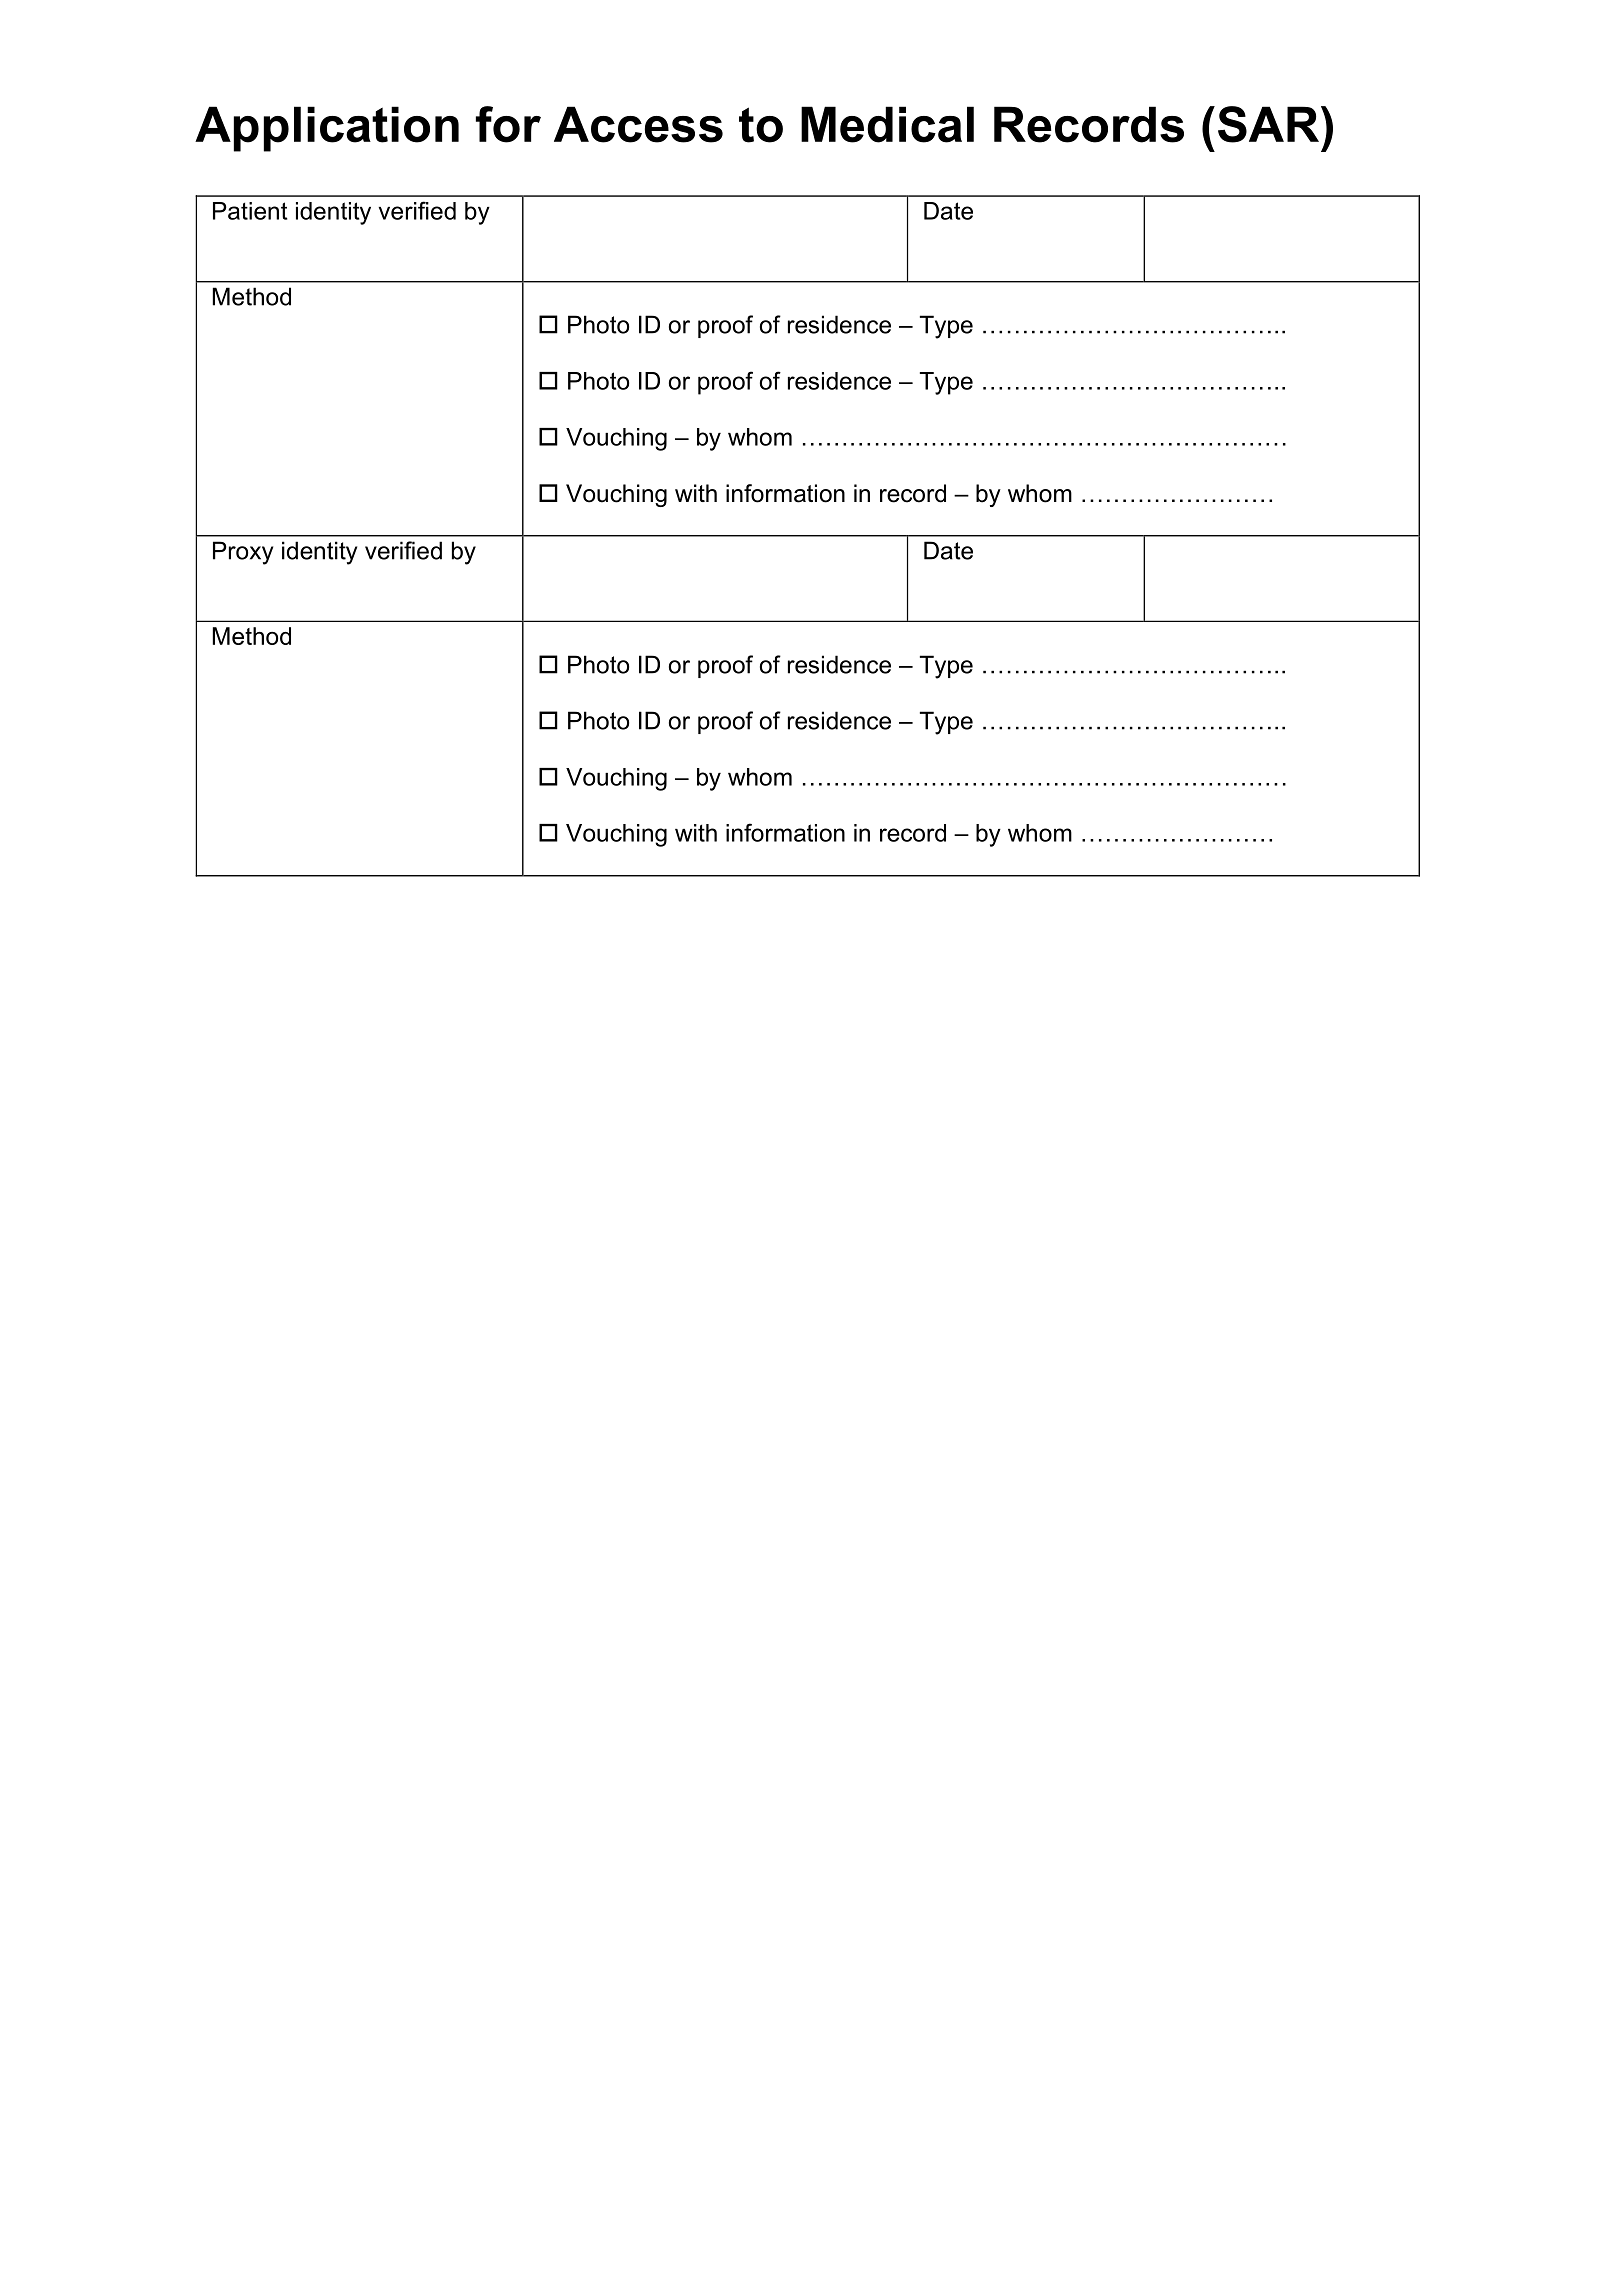  Describe the element at coordinates (638, 124) in the page. I see `Access` at that location.
